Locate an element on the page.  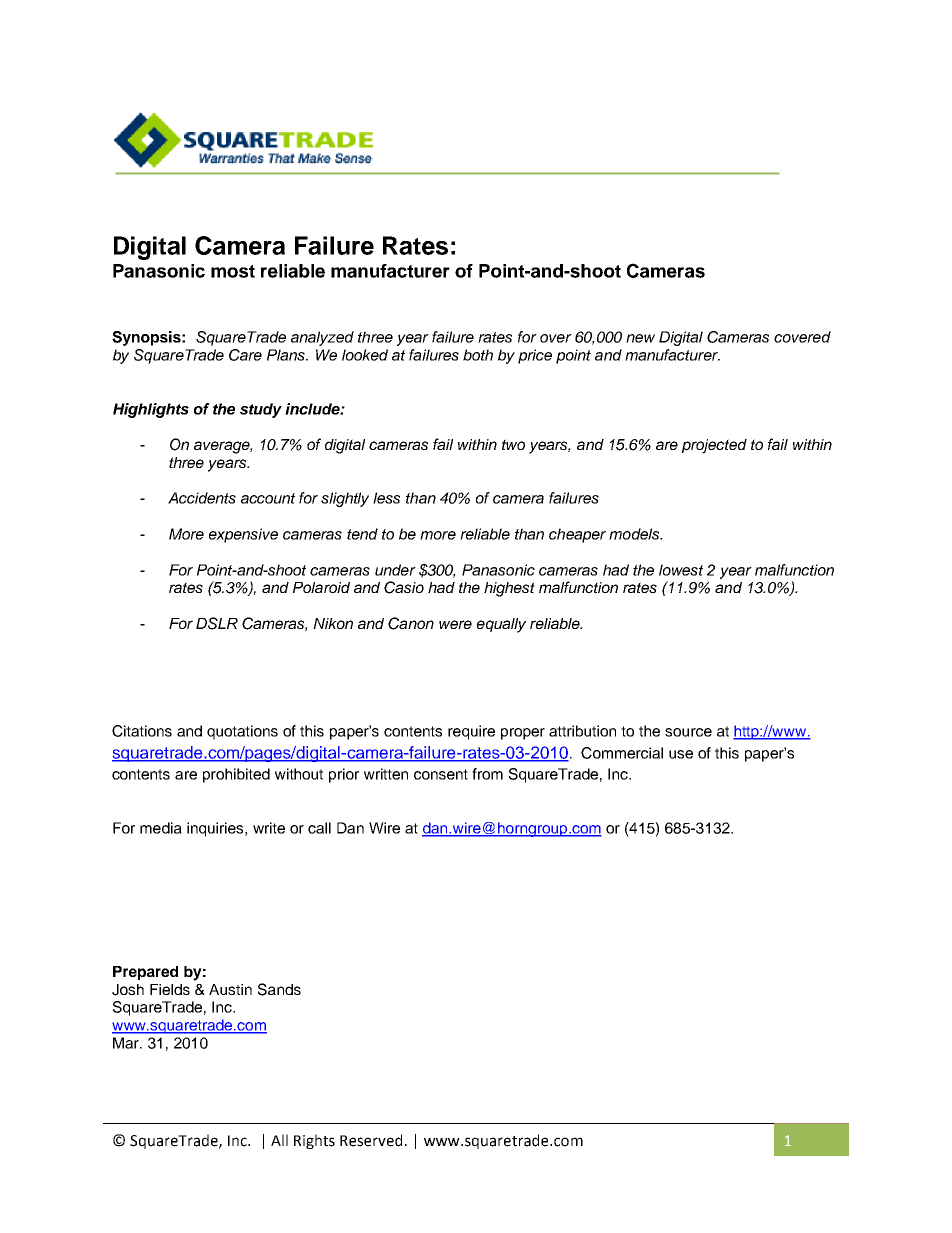
consent is located at coordinates (441, 774).
